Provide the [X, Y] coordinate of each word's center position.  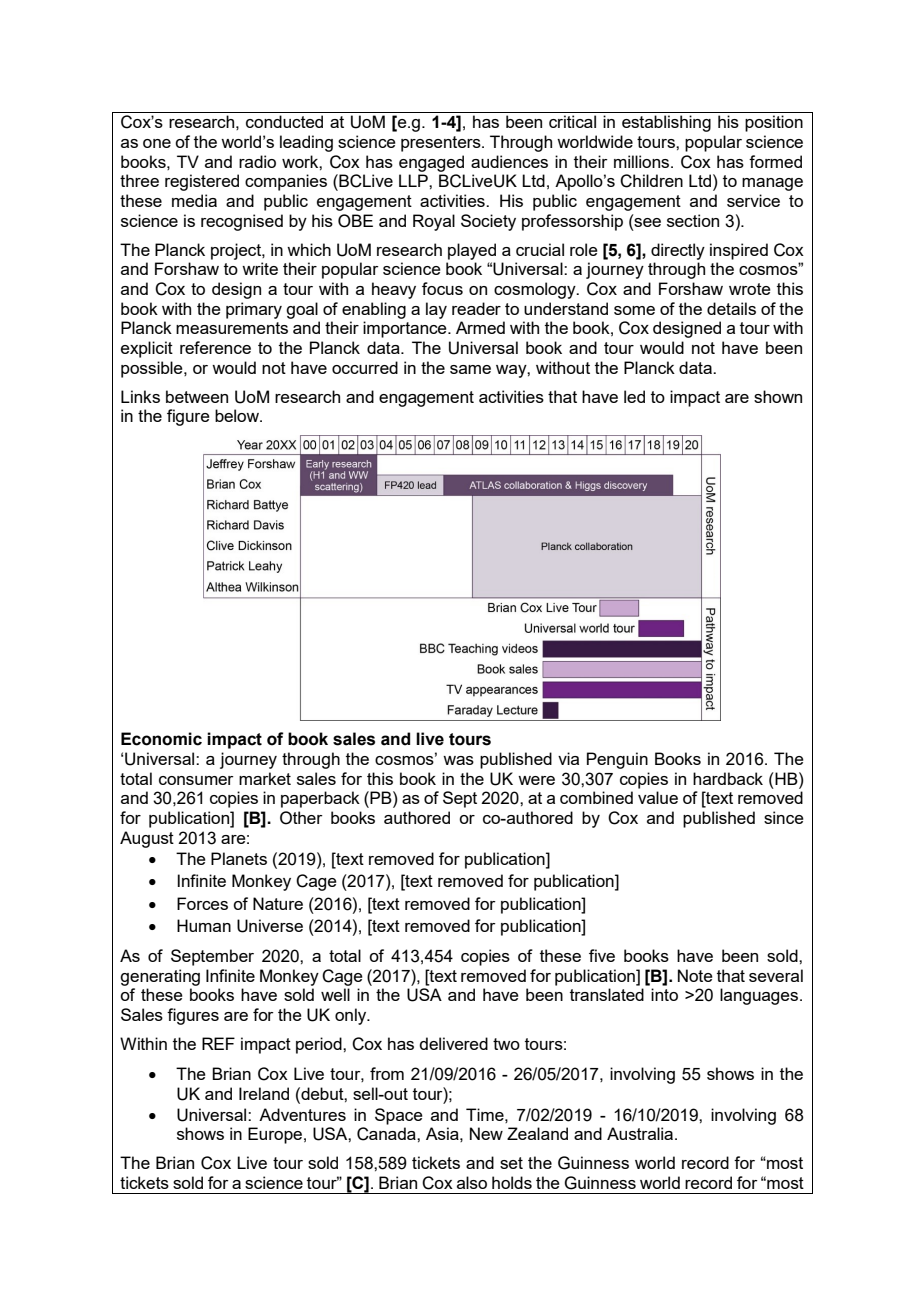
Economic [161, 739]
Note [695, 975]
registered [202, 182]
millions [643, 161]
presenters [442, 144]
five [602, 955]
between [197, 396]
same [470, 369]
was [458, 760]
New [486, 1133]
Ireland [264, 1093]
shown [778, 396]
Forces [202, 903]
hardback [728, 778]
